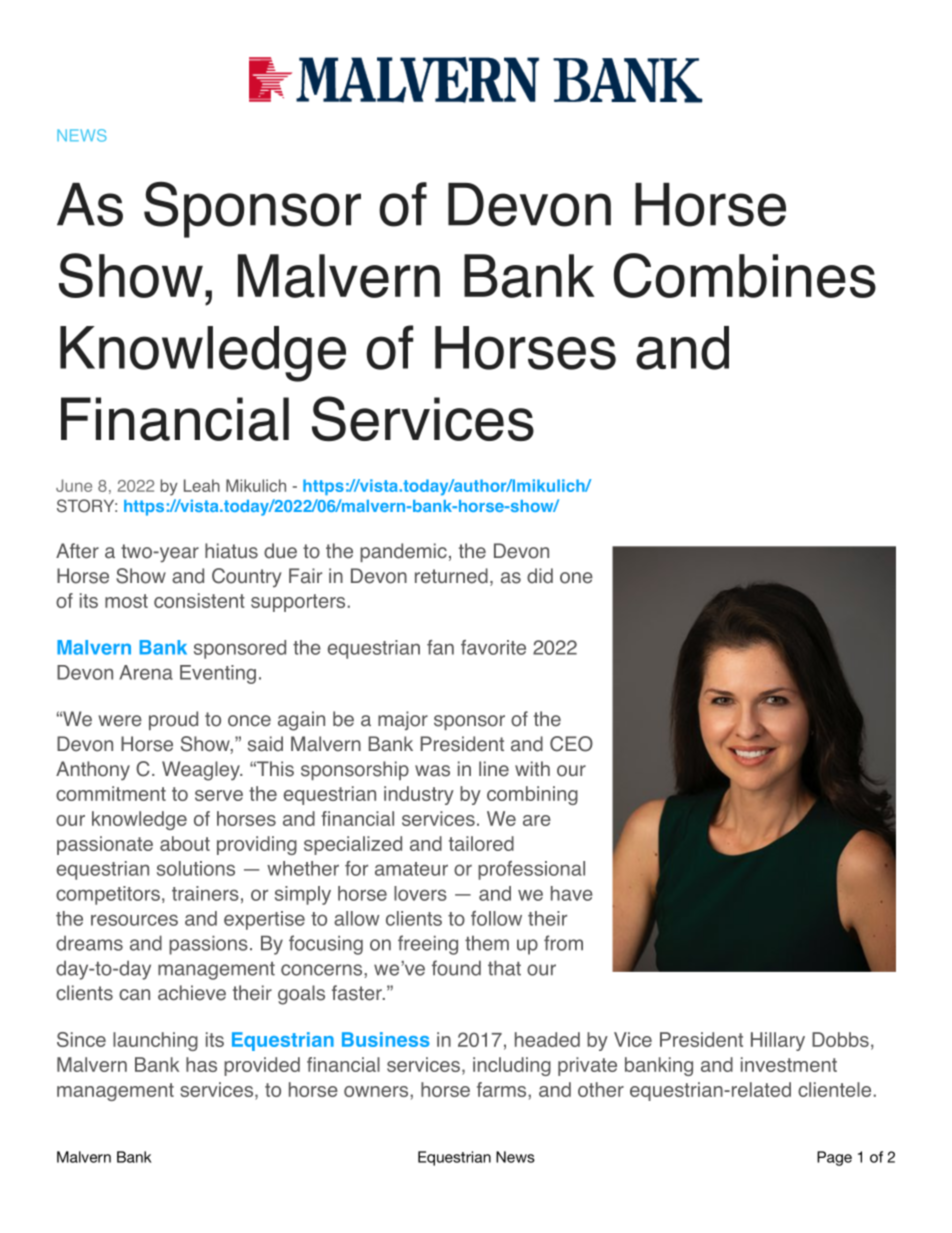  Describe the element at coordinates (403, 552) in the screenshot. I see `pandemic` at that location.
